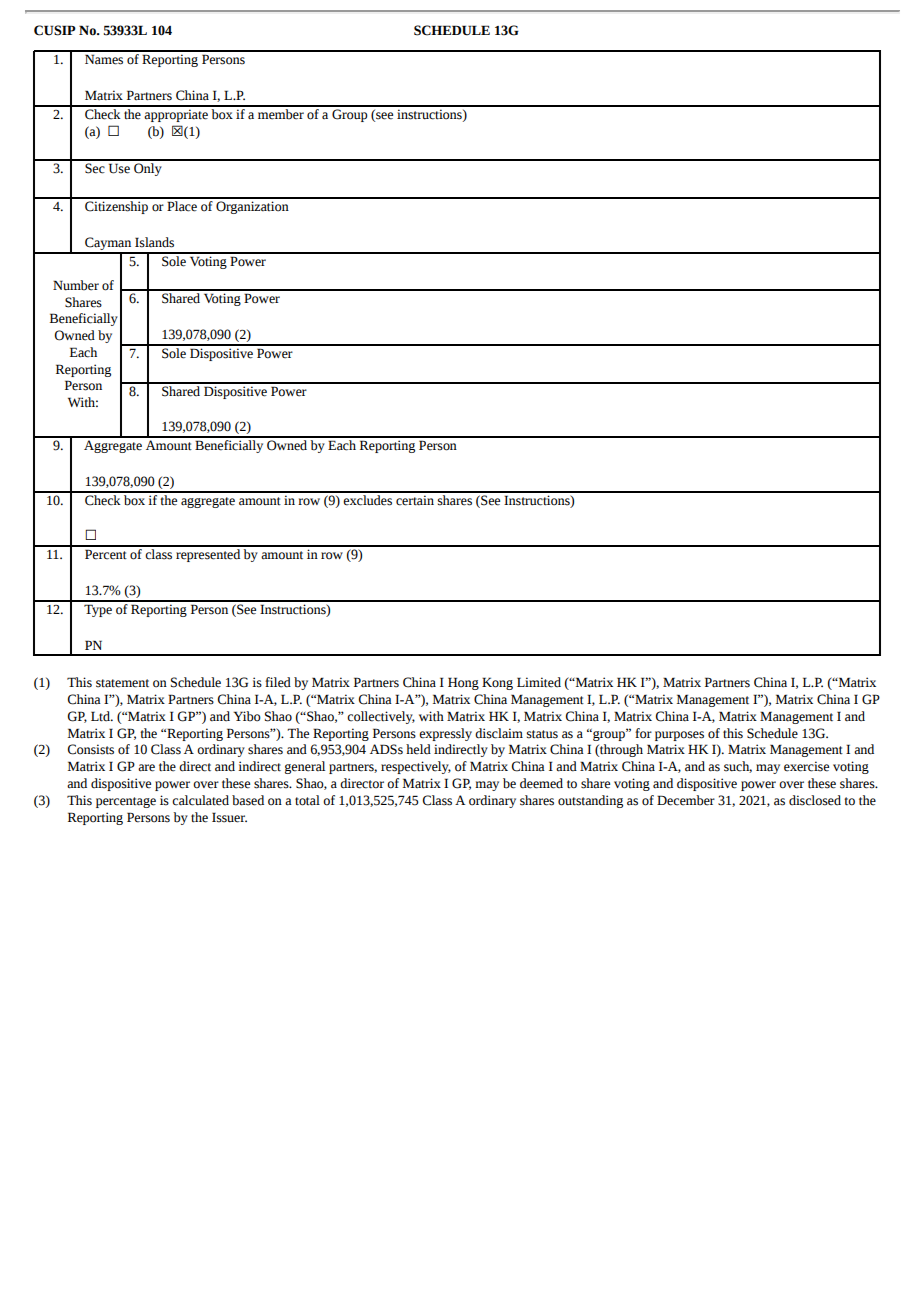 This document has width=924, height=1308. Describe the element at coordinates (154, 242) in the document. I see `Islands` at that location.
